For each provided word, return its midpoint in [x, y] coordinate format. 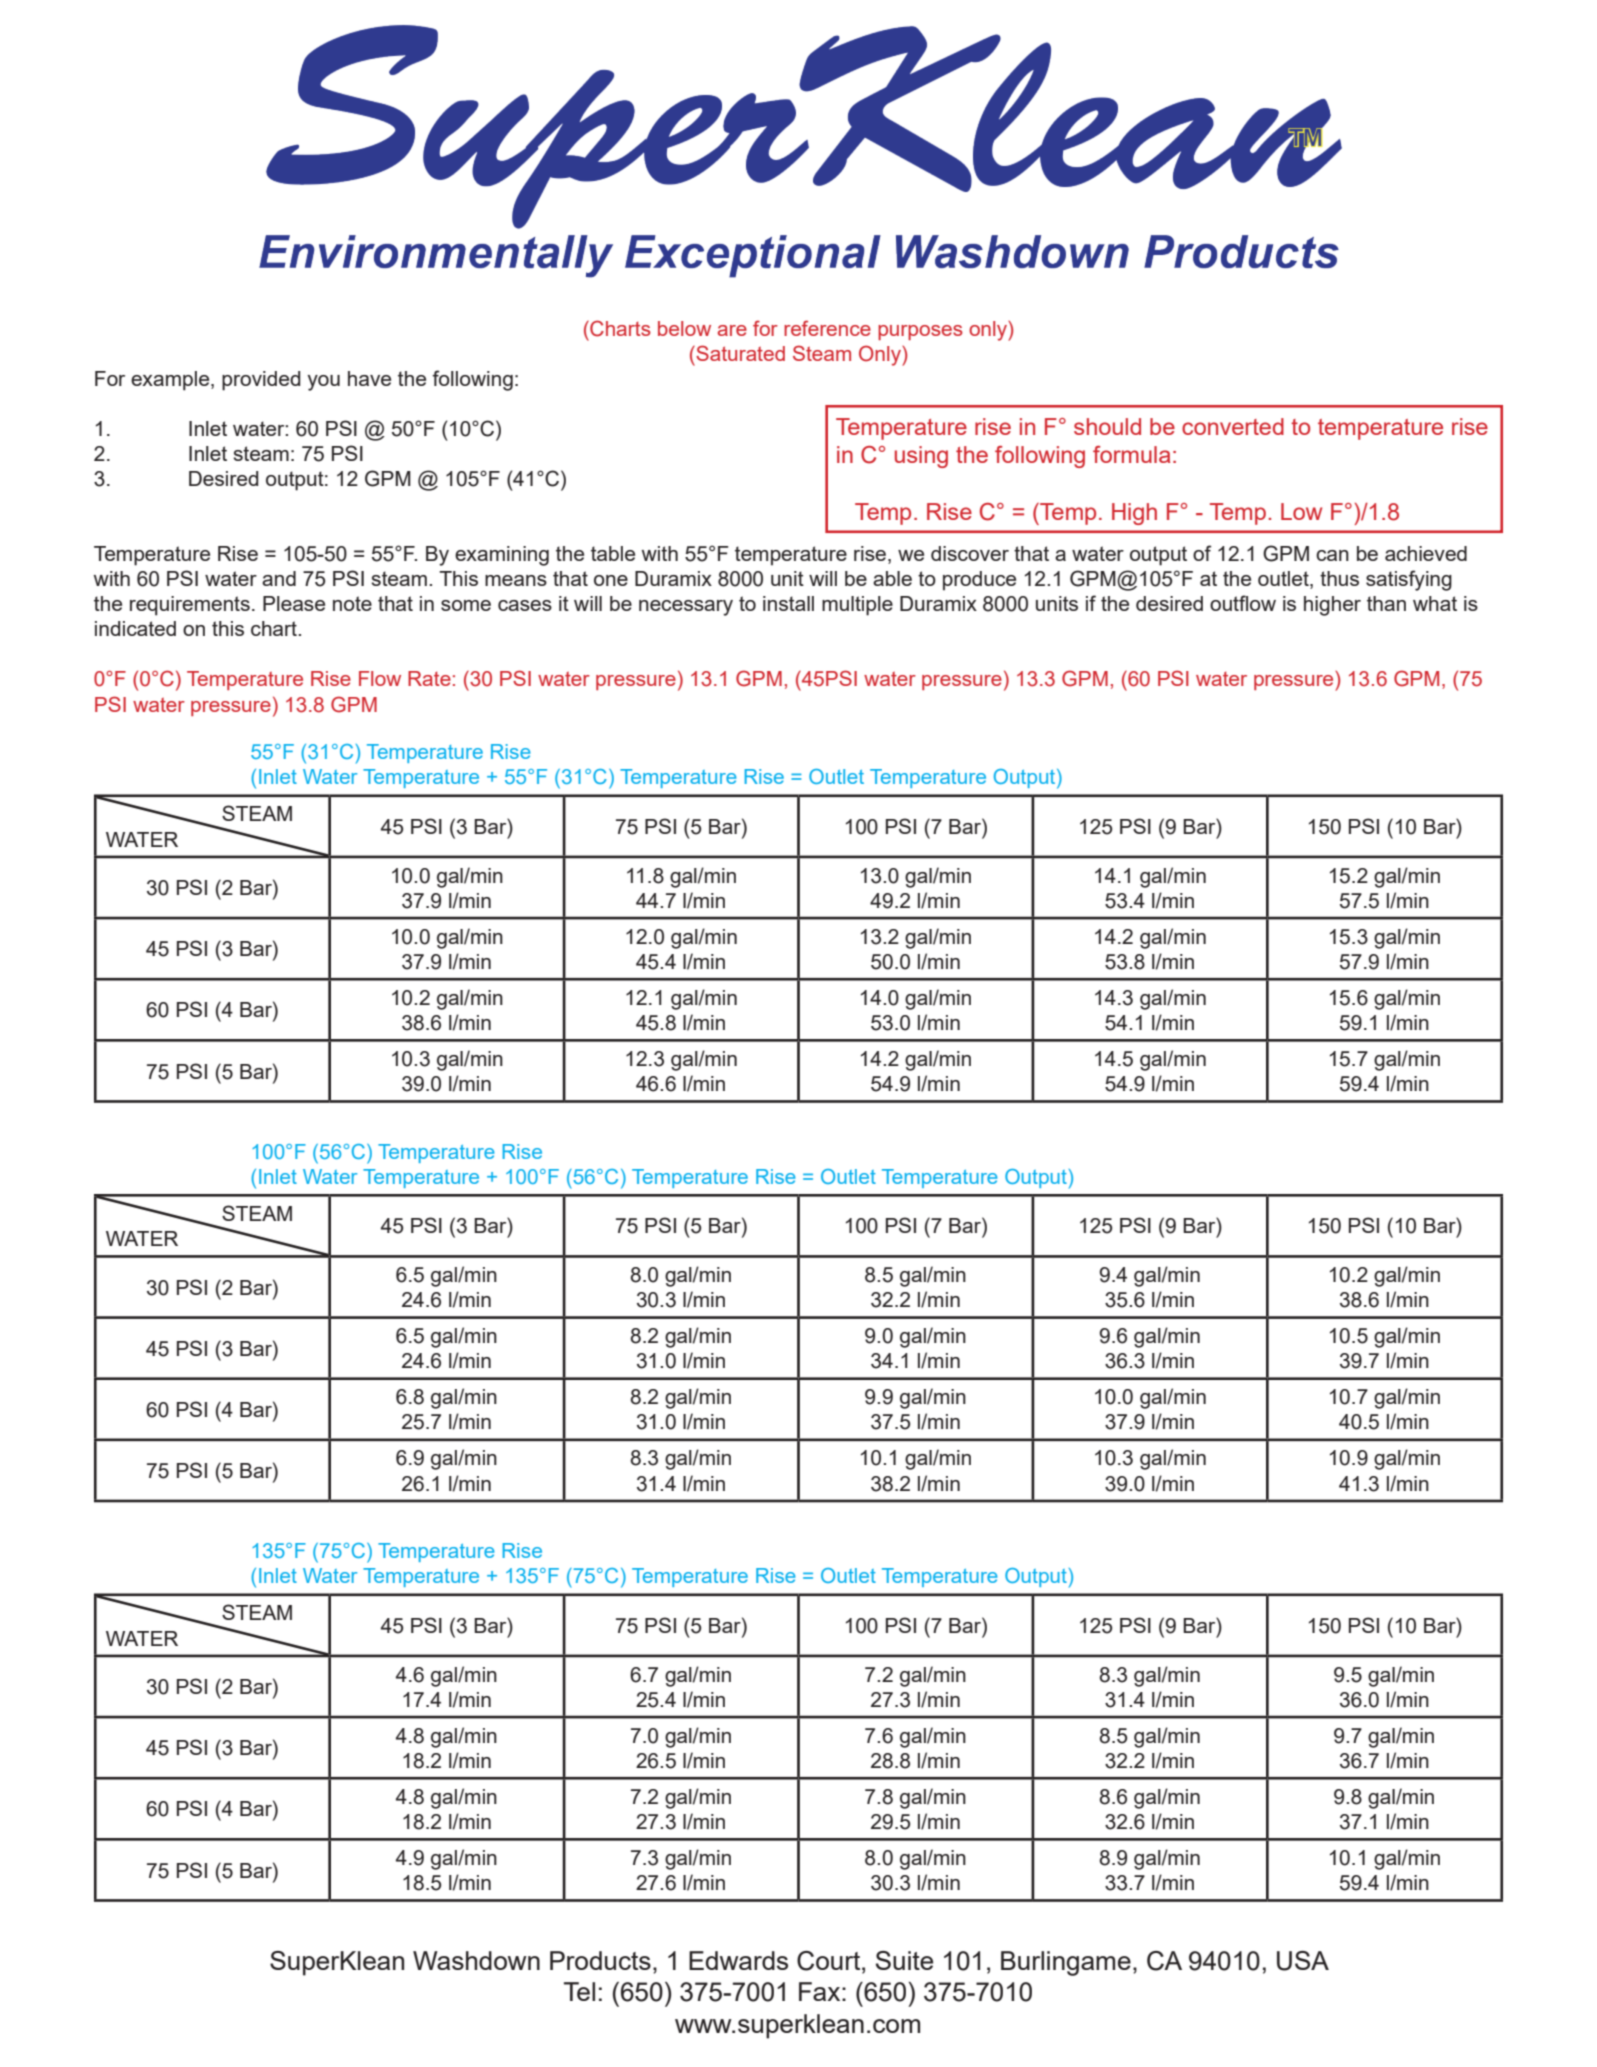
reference [827, 328]
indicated [135, 628]
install [788, 603]
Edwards [738, 1960]
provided [261, 381]
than [1386, 603]
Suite [904, 1960]
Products [600, 1960]
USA [1303, 1961]
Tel [579, 1991]
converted [1233, 426]
